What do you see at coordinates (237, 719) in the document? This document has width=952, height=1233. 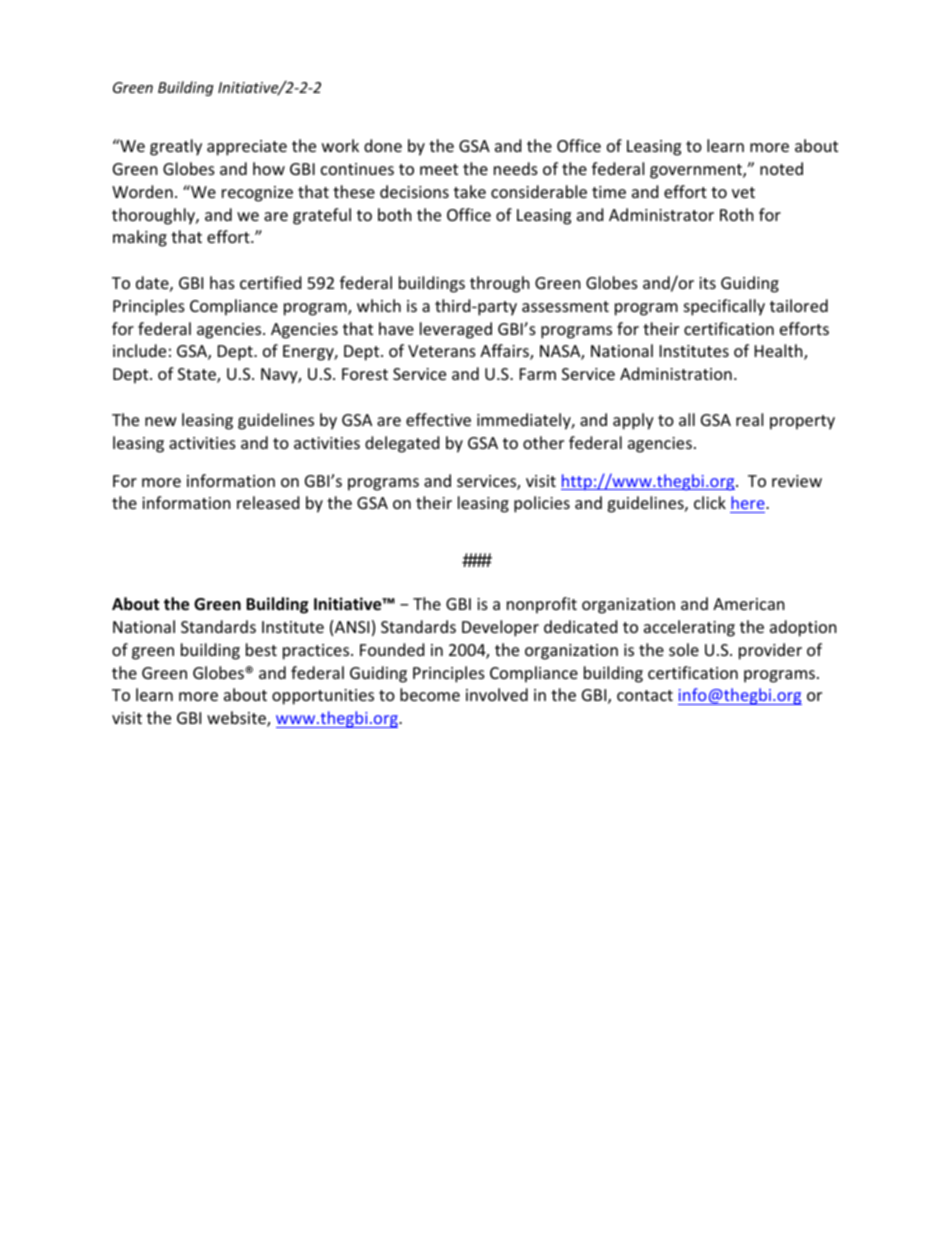 I see `website` at bounding box center [237, 719].
